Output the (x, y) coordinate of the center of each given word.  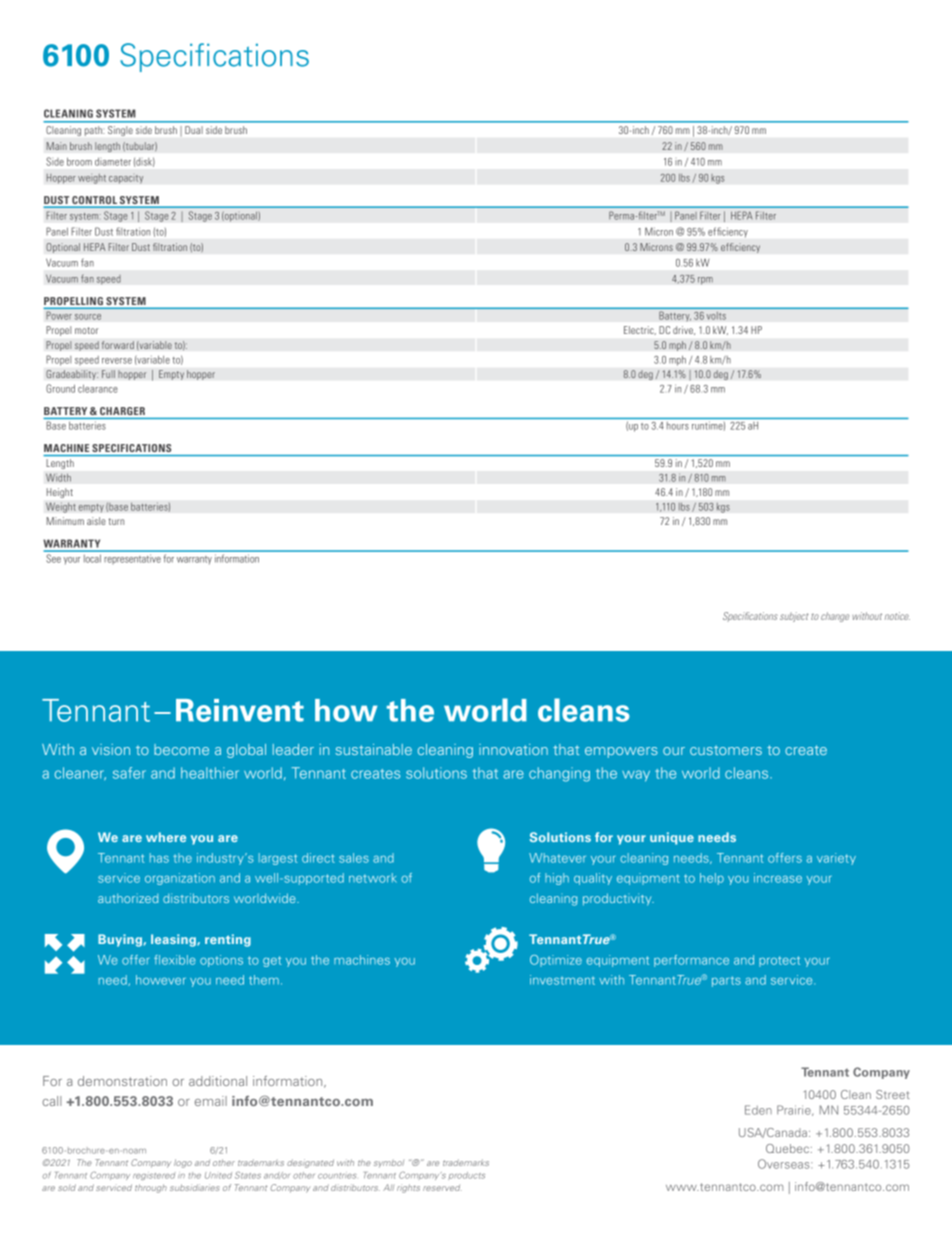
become (181, 749)
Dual (194, 130)
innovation (513, 749)
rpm (705, 281)
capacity (126, 179)
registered (154, 1176)
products (466, 1176)
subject (794, 617)
